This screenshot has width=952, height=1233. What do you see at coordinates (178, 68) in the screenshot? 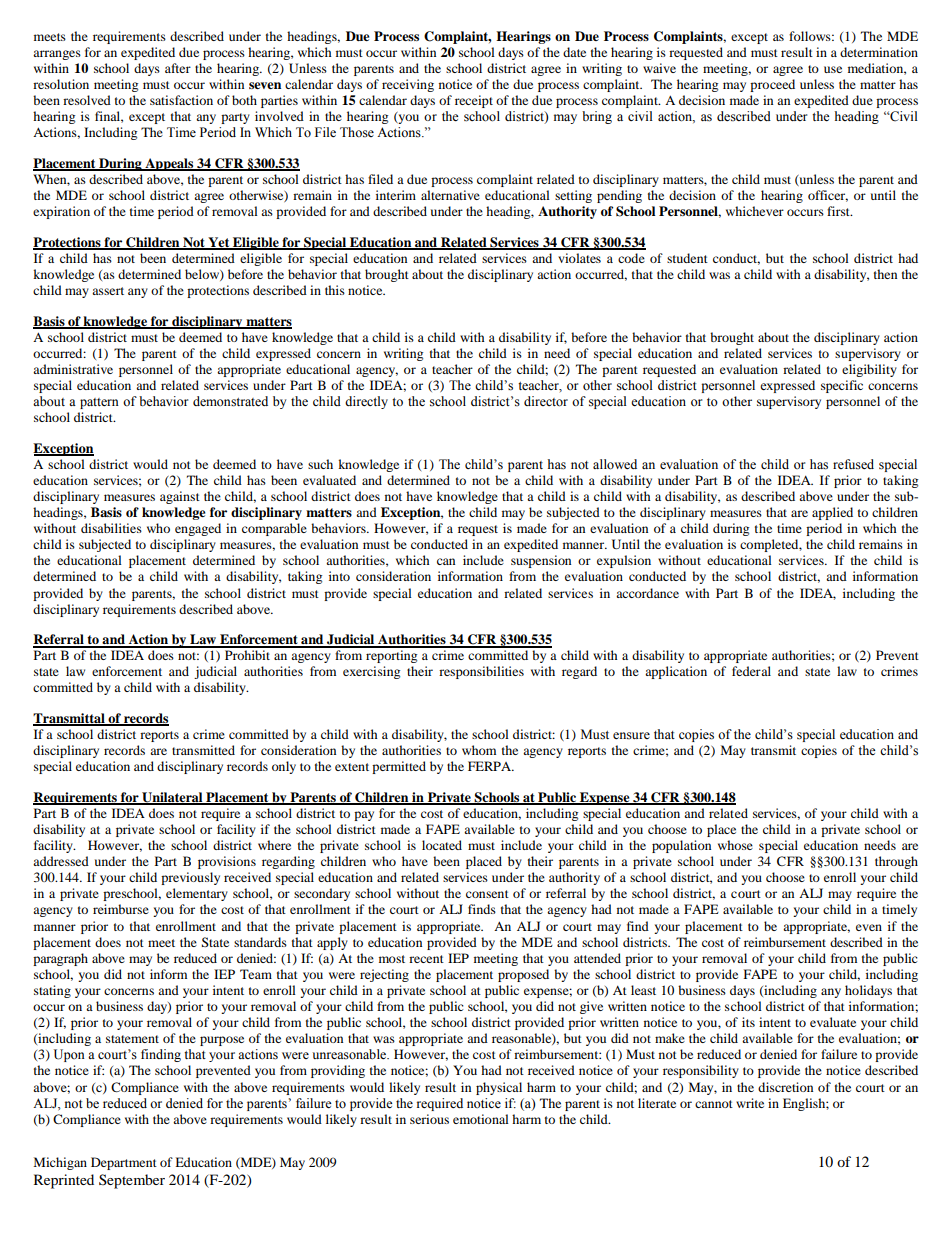
I see `after` at bounding box center [178, 68].
